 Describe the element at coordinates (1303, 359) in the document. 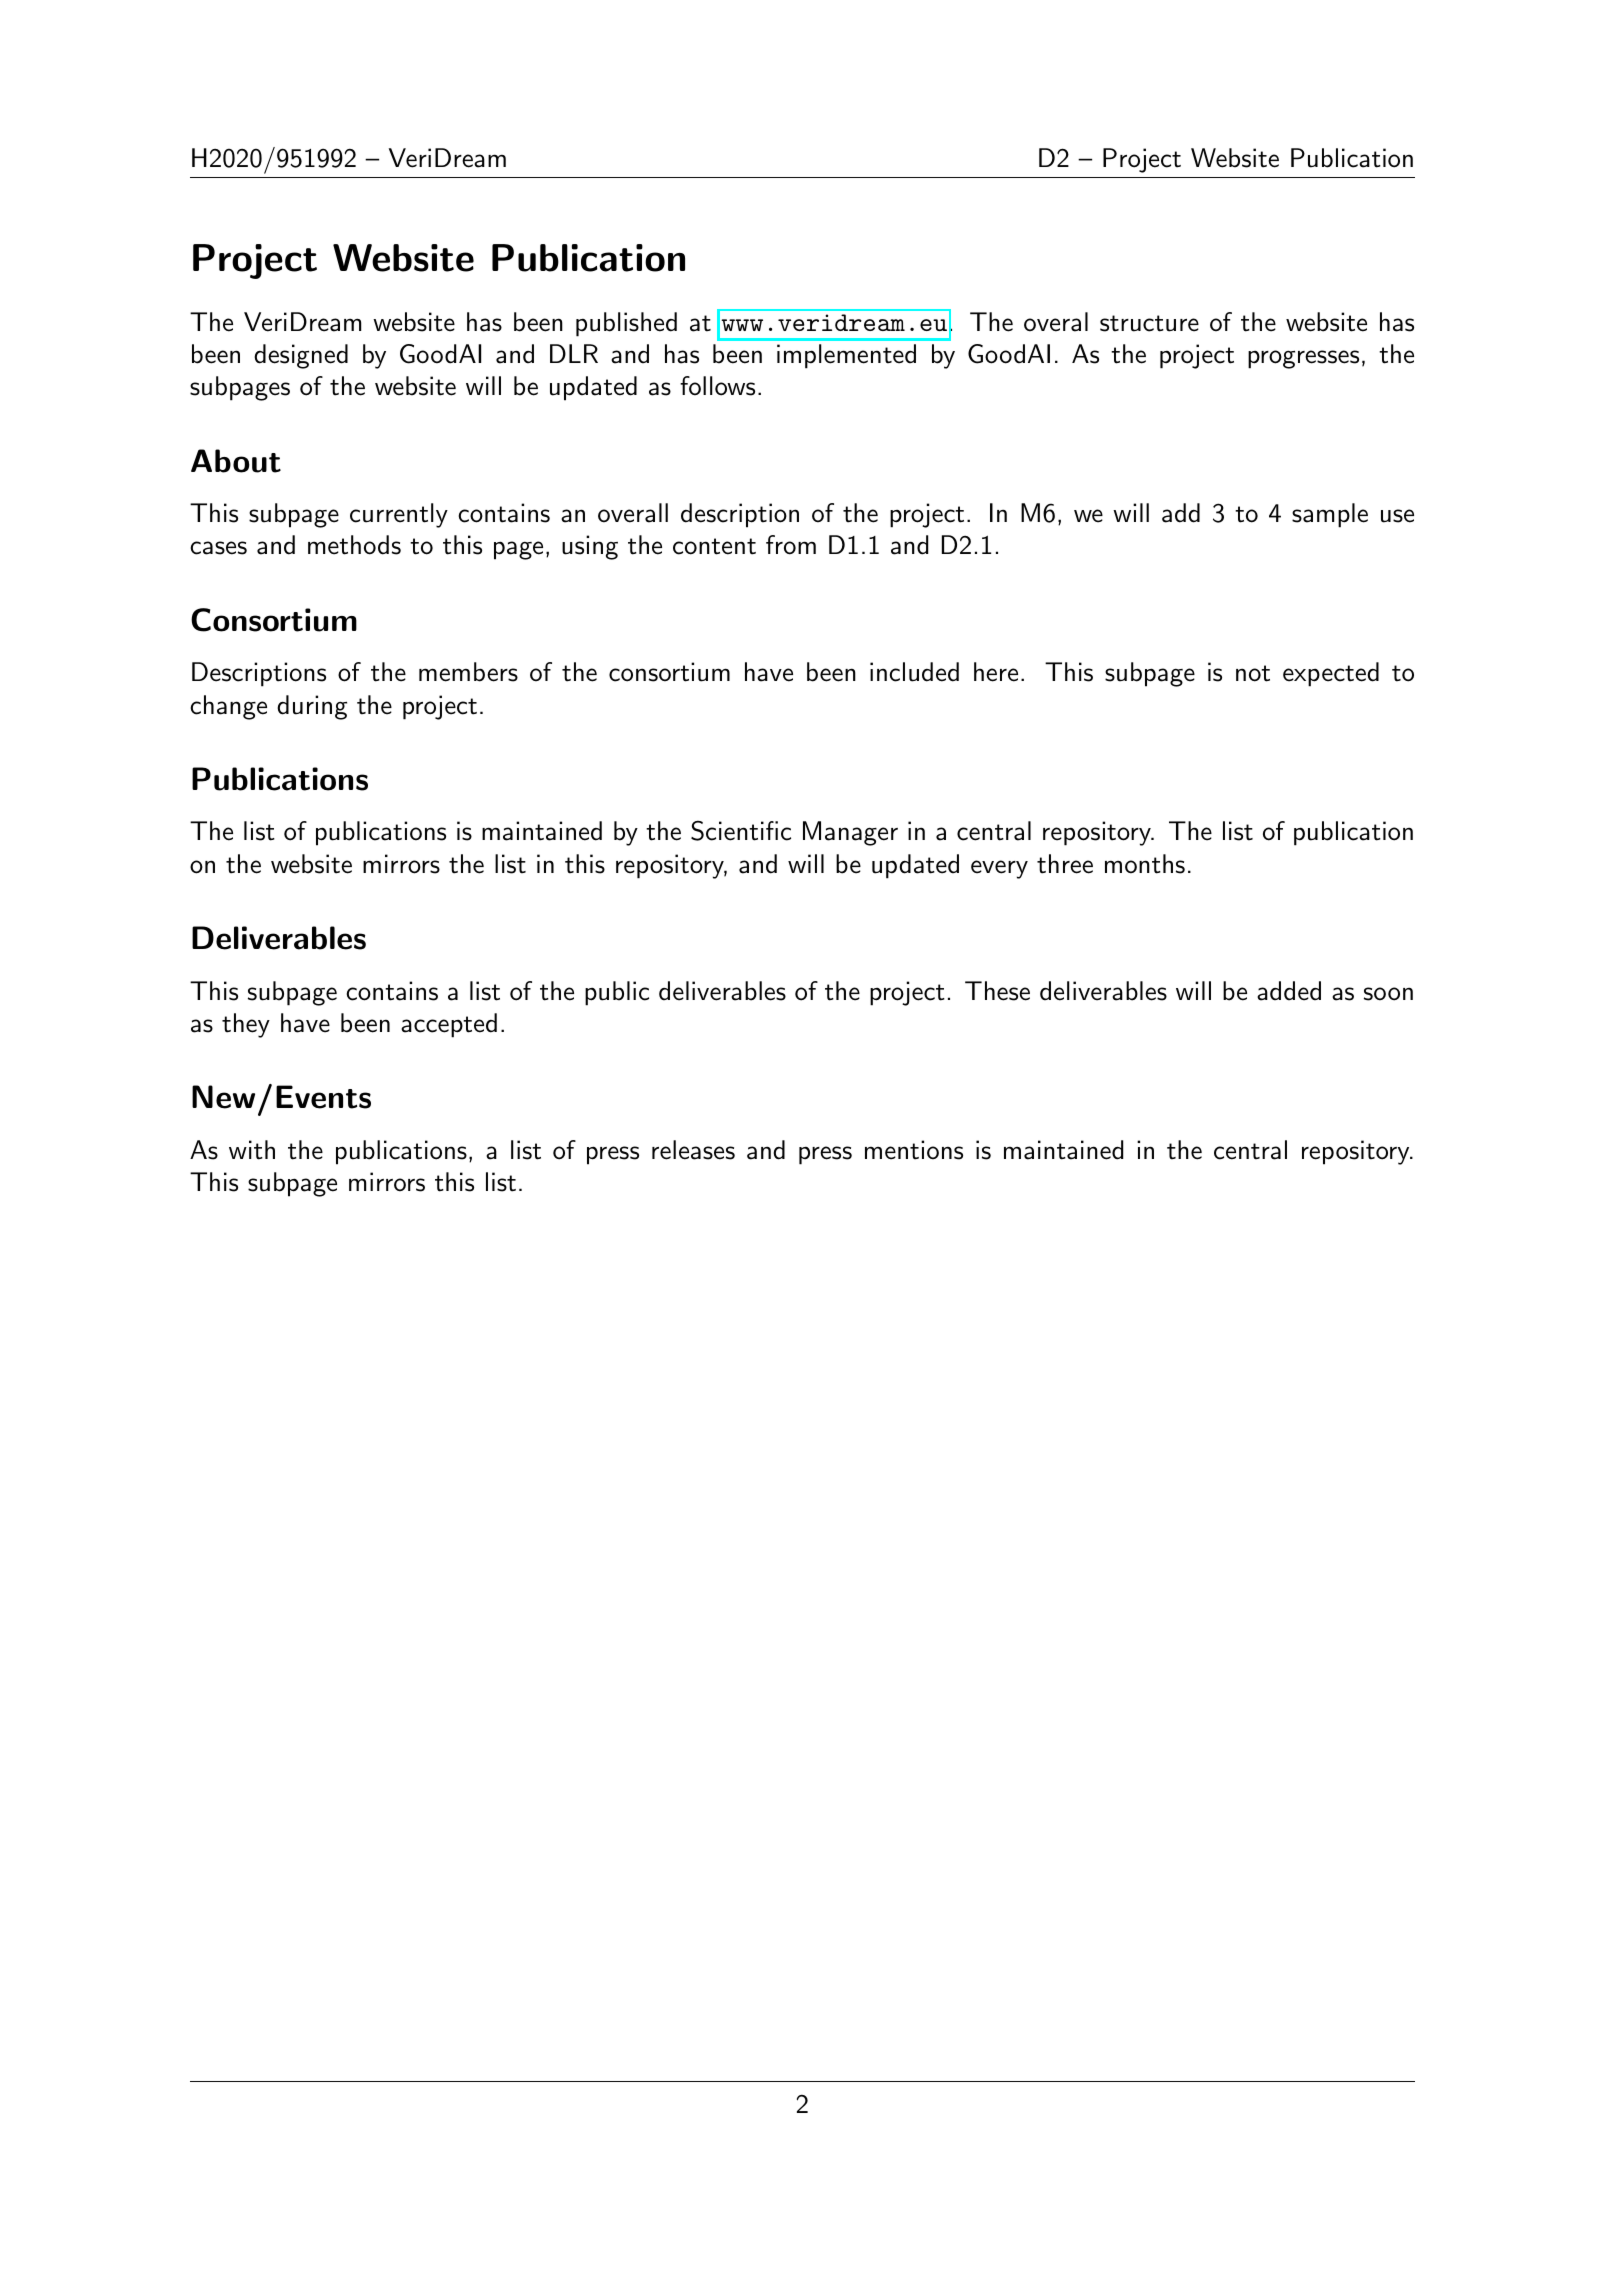

I see `progresses` at that location.
